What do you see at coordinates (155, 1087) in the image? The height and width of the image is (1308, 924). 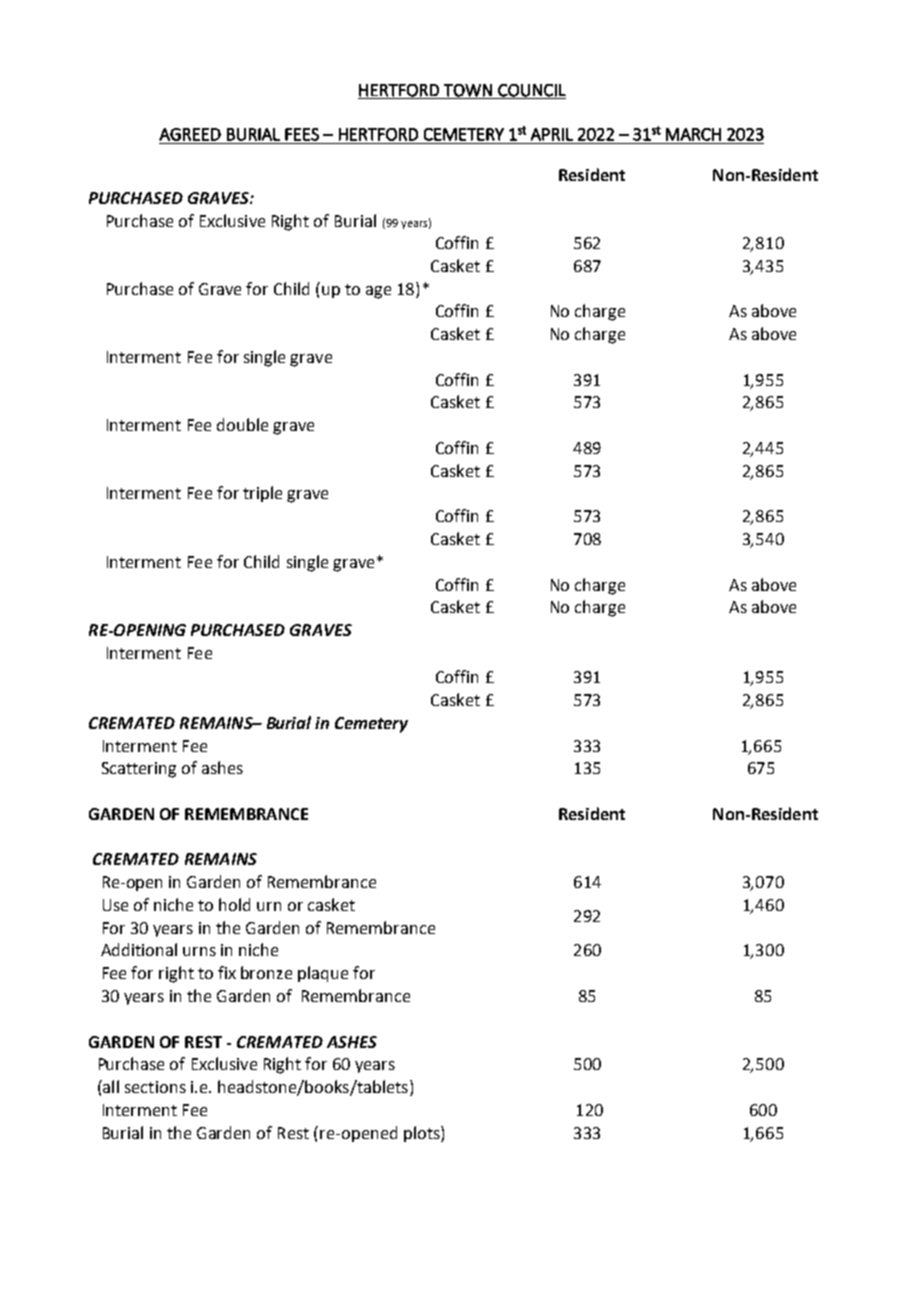 I see `sections` at bounding box center [155, 1087].
